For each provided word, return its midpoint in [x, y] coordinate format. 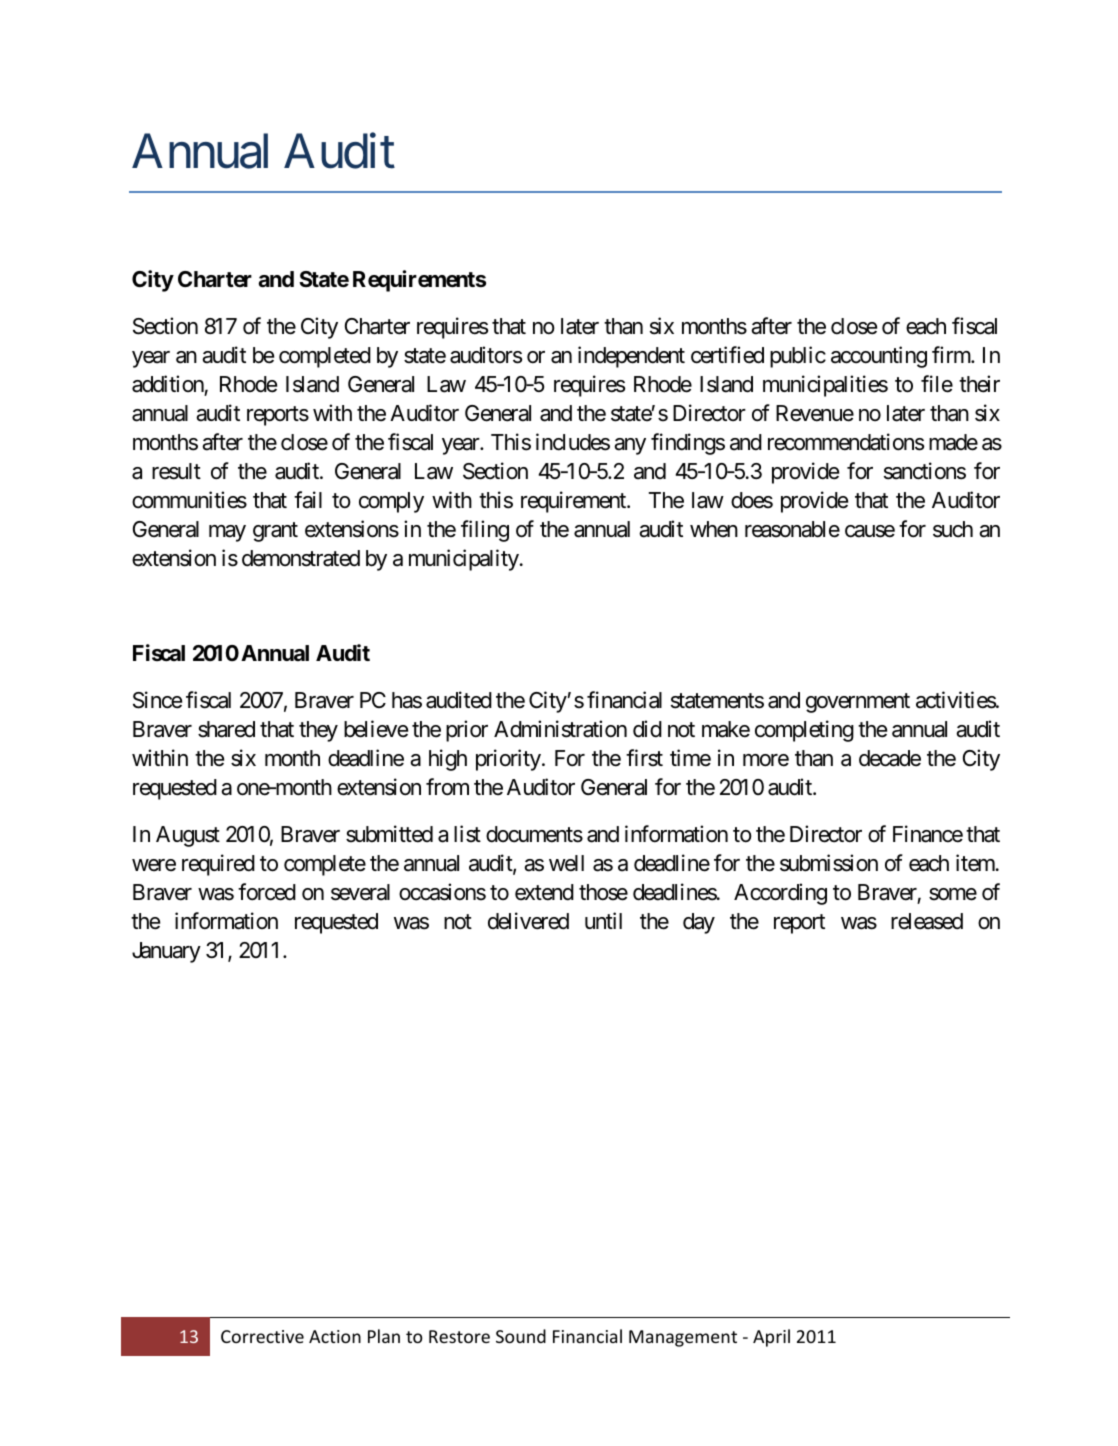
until [603, 920]
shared [226, 729]
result [176, 471]
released [927, 921]
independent [631, 357]
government [858, 703]
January [166, 952]
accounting [879, 357]
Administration [560, 729]
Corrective [262, 1336]
